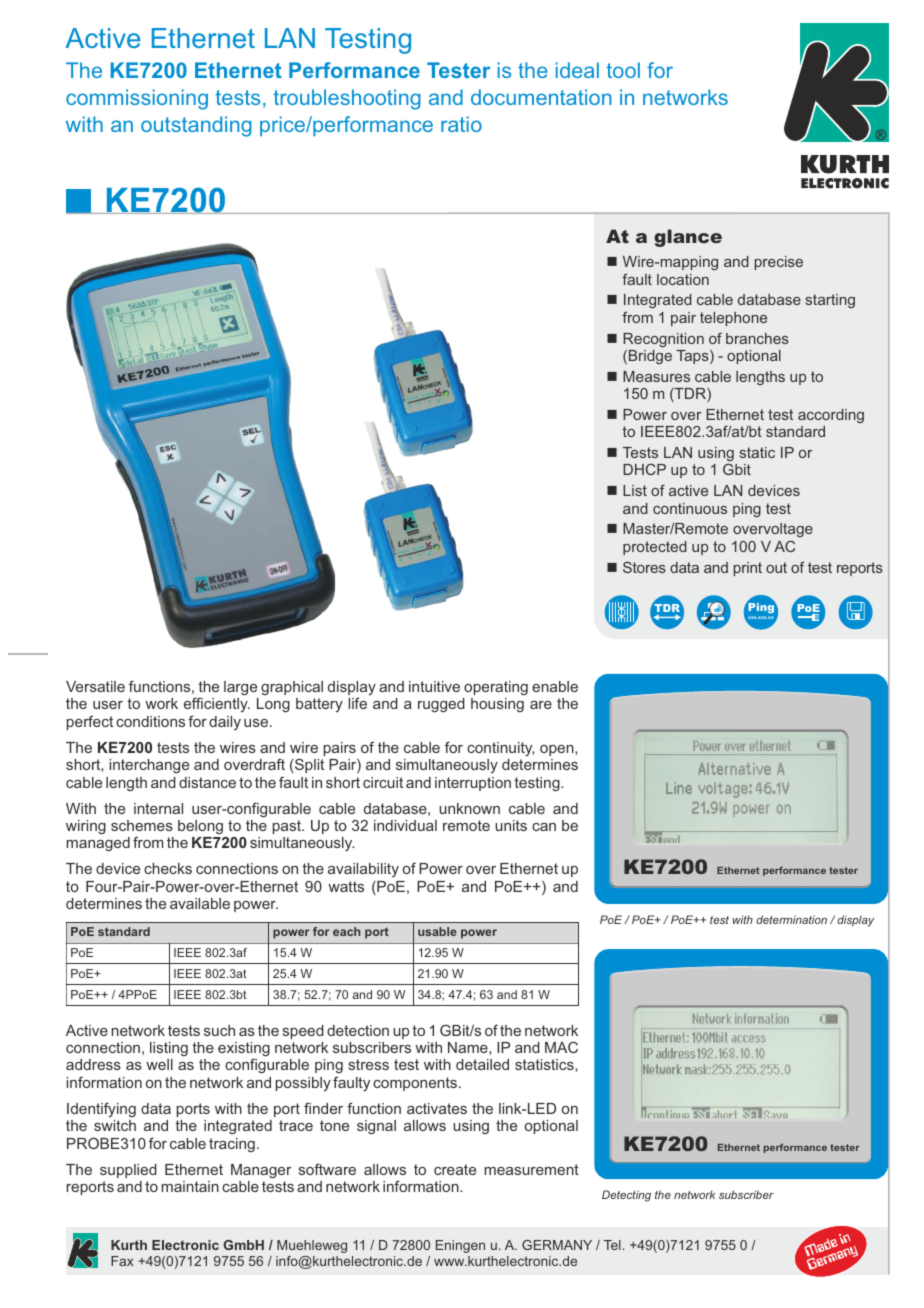  Describe the element at coordinates (240, 688) in the screenshot. I see `large` at that location.
